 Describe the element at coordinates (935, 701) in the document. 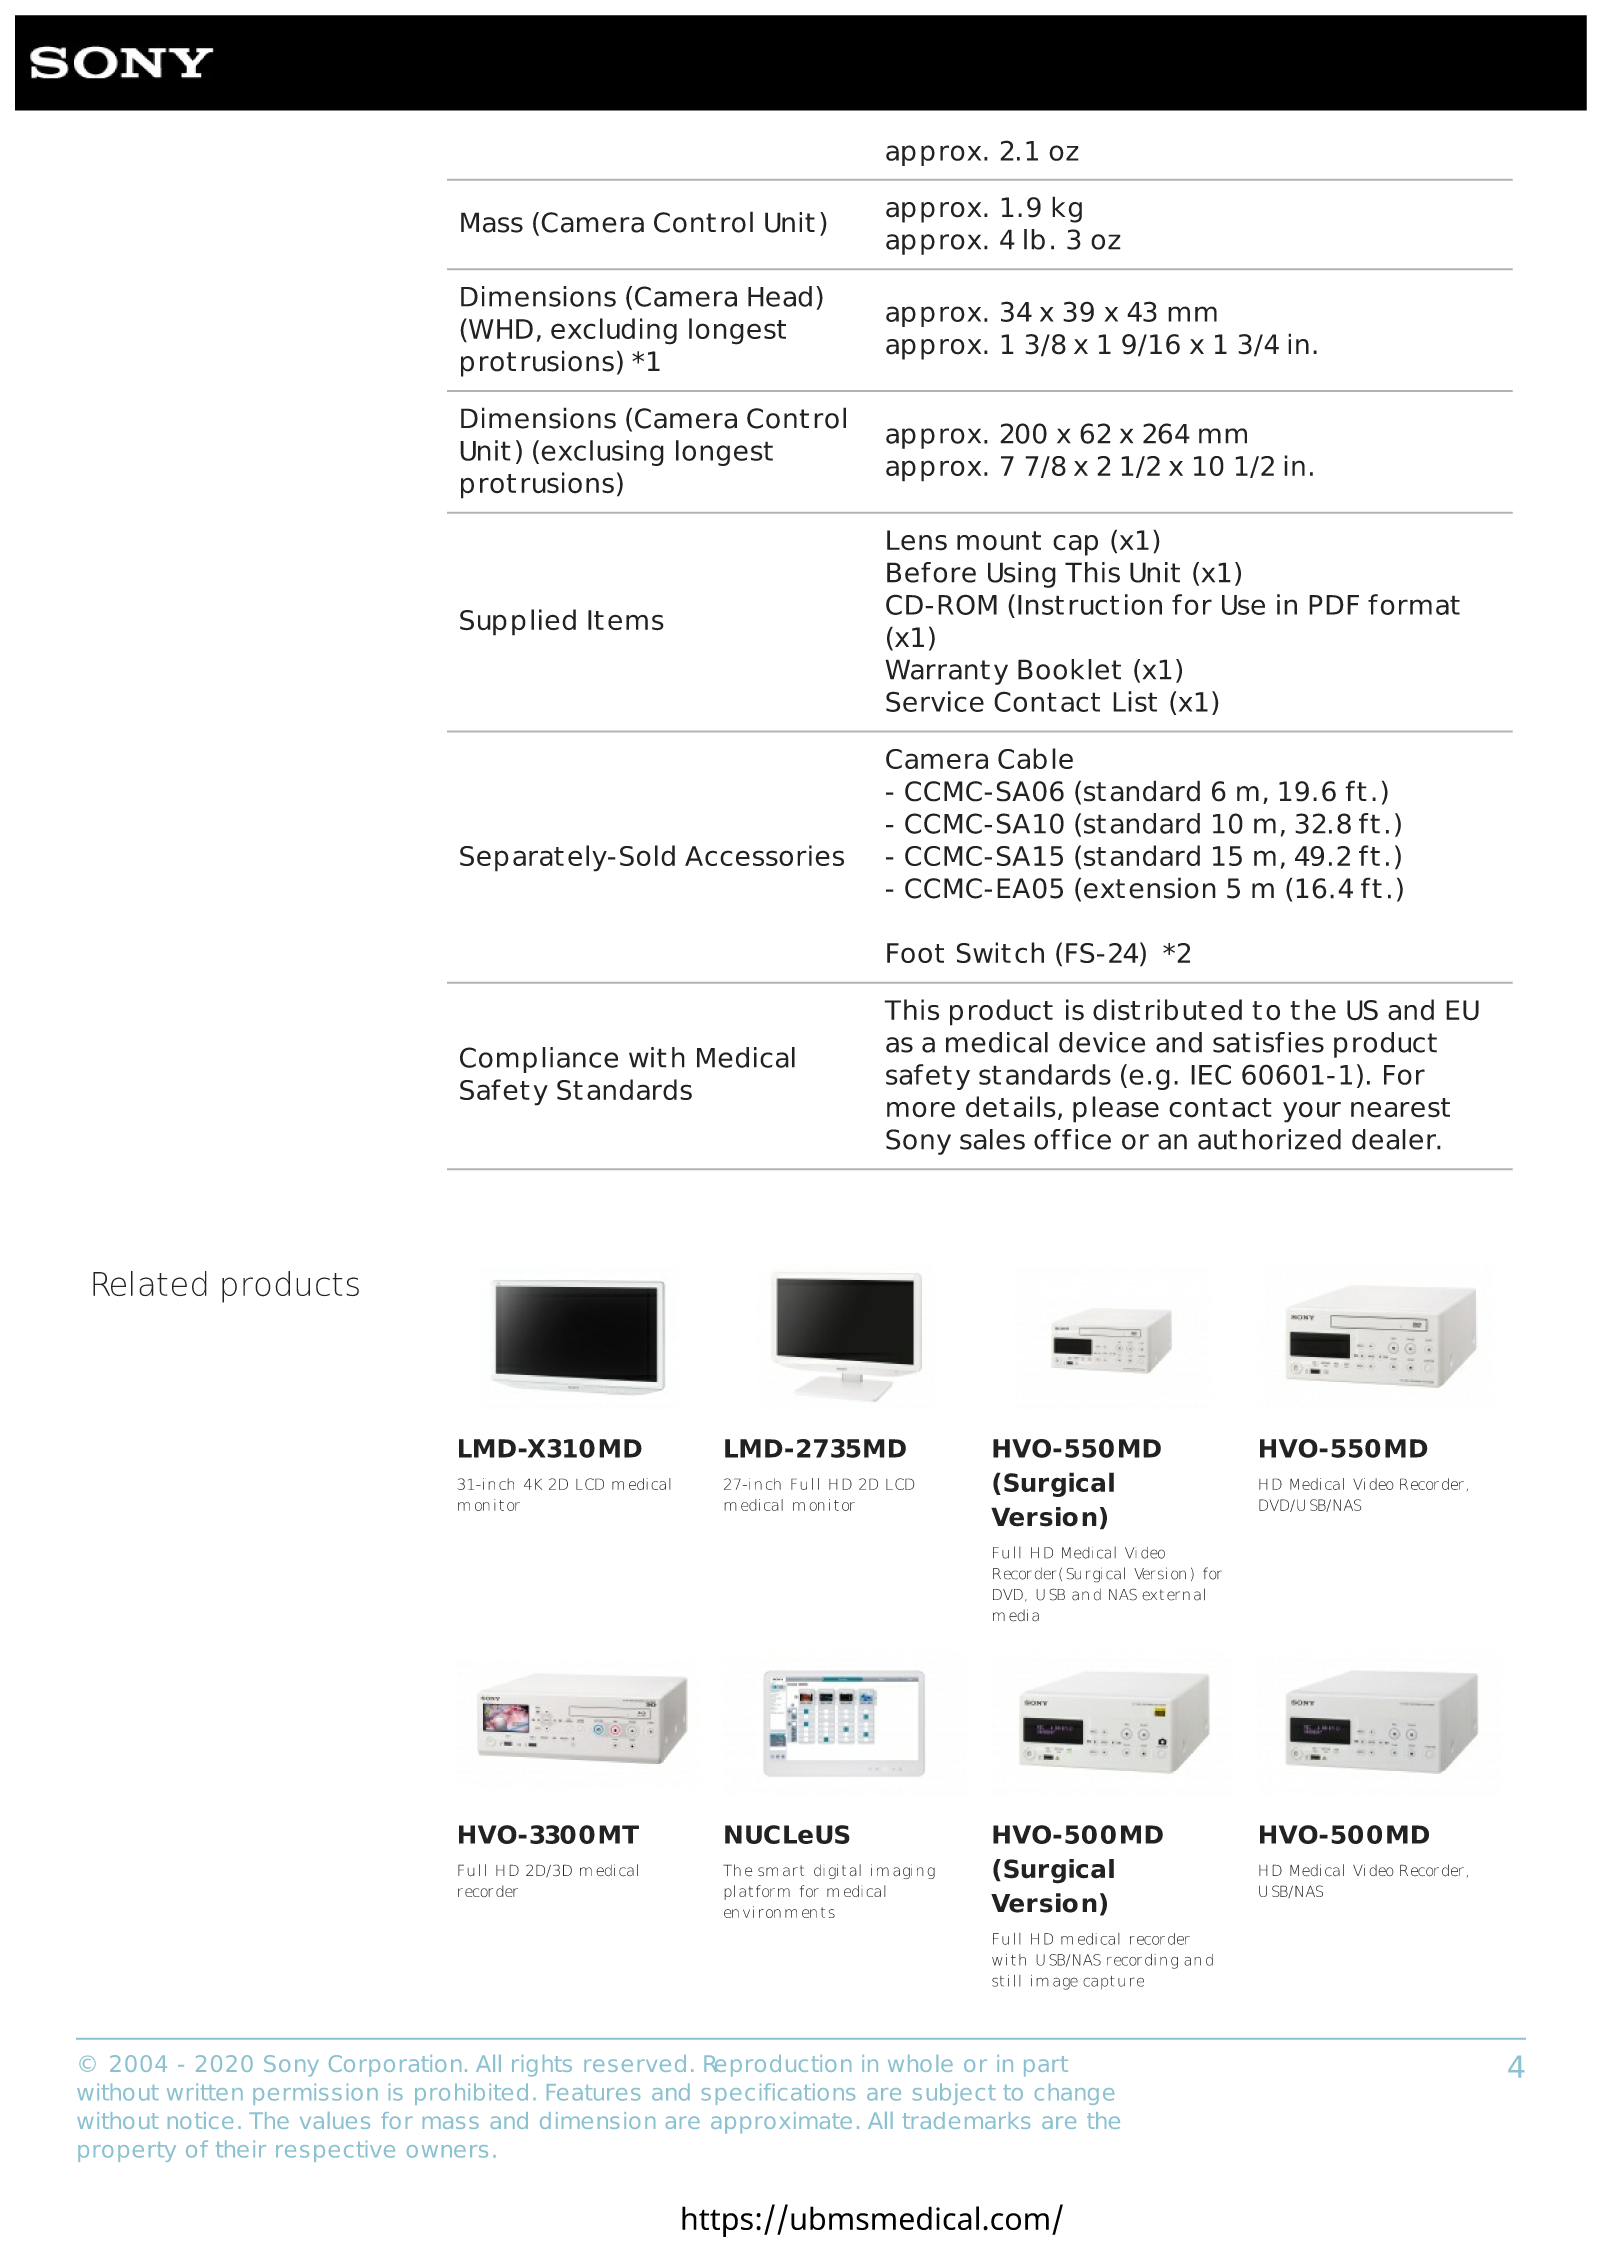

I see `Service` at that location.
